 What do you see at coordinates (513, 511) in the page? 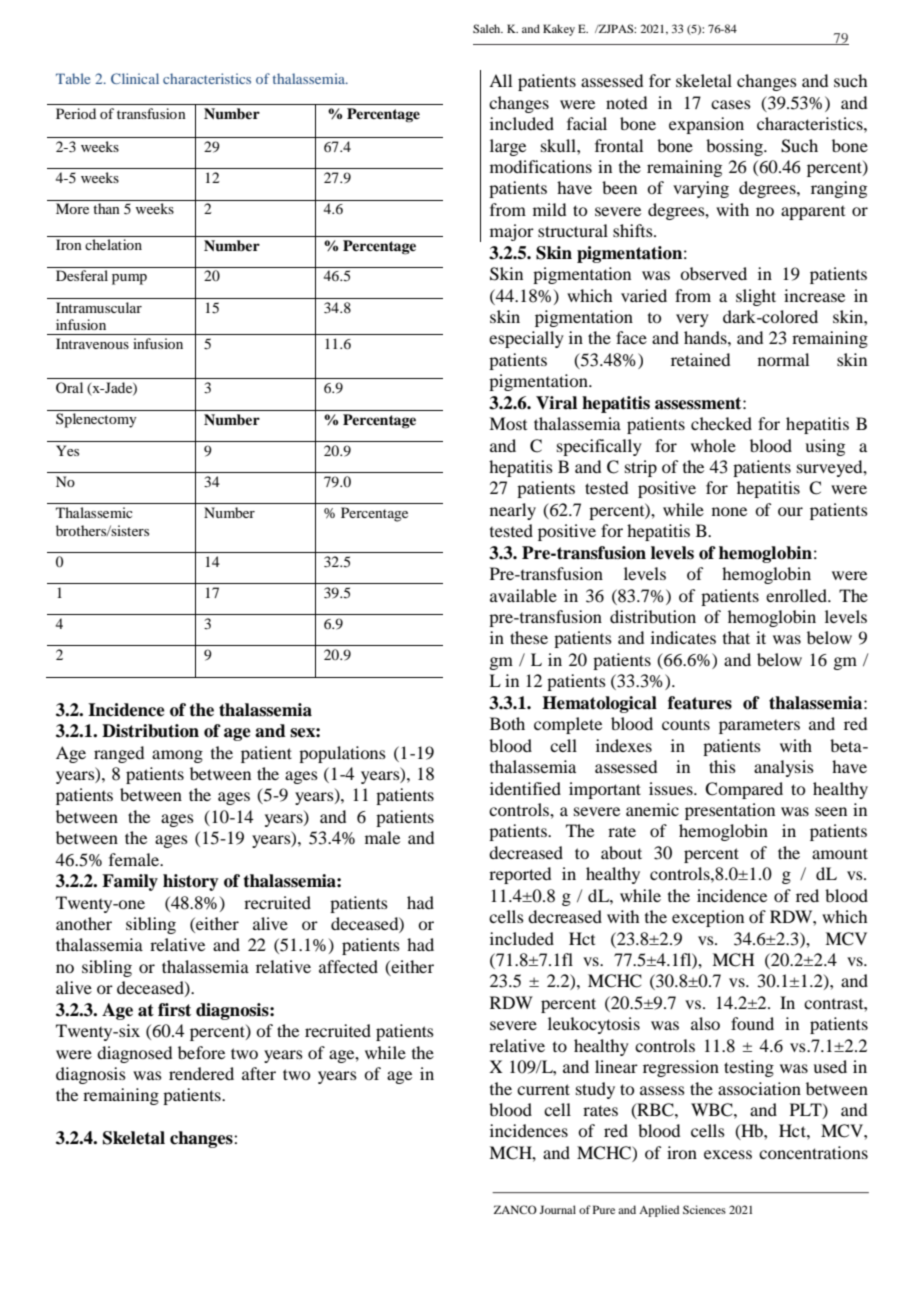
I see `nearly` at bounding box center [513, 511].
